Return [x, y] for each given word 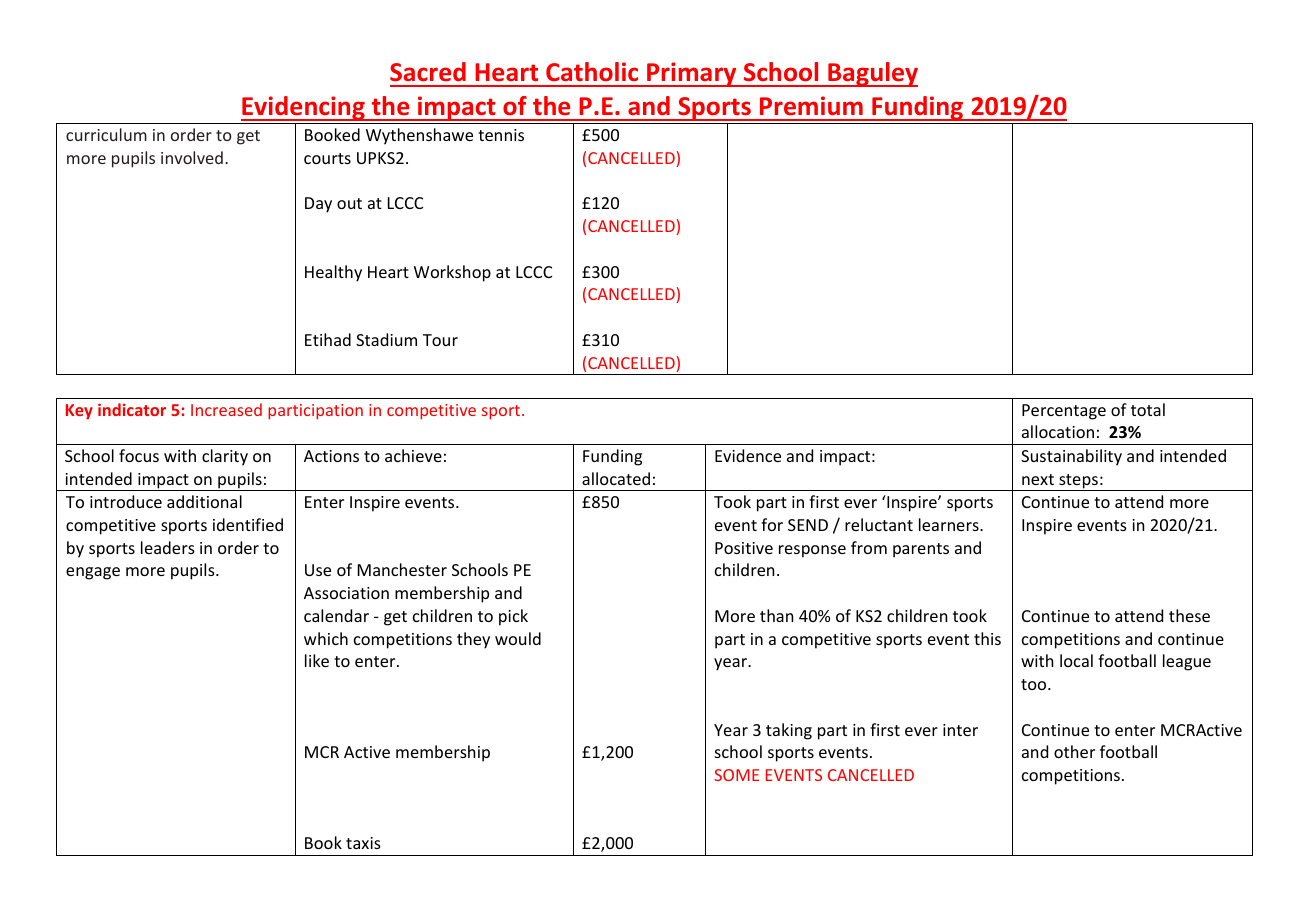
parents [921, 550]
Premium [811, 106]
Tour [440, 340]
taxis [363, 843]
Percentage [1064, 412]
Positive [744, 548]
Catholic [592, 71]
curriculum [106, 134]
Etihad [328, 339]
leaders [168, 547]
